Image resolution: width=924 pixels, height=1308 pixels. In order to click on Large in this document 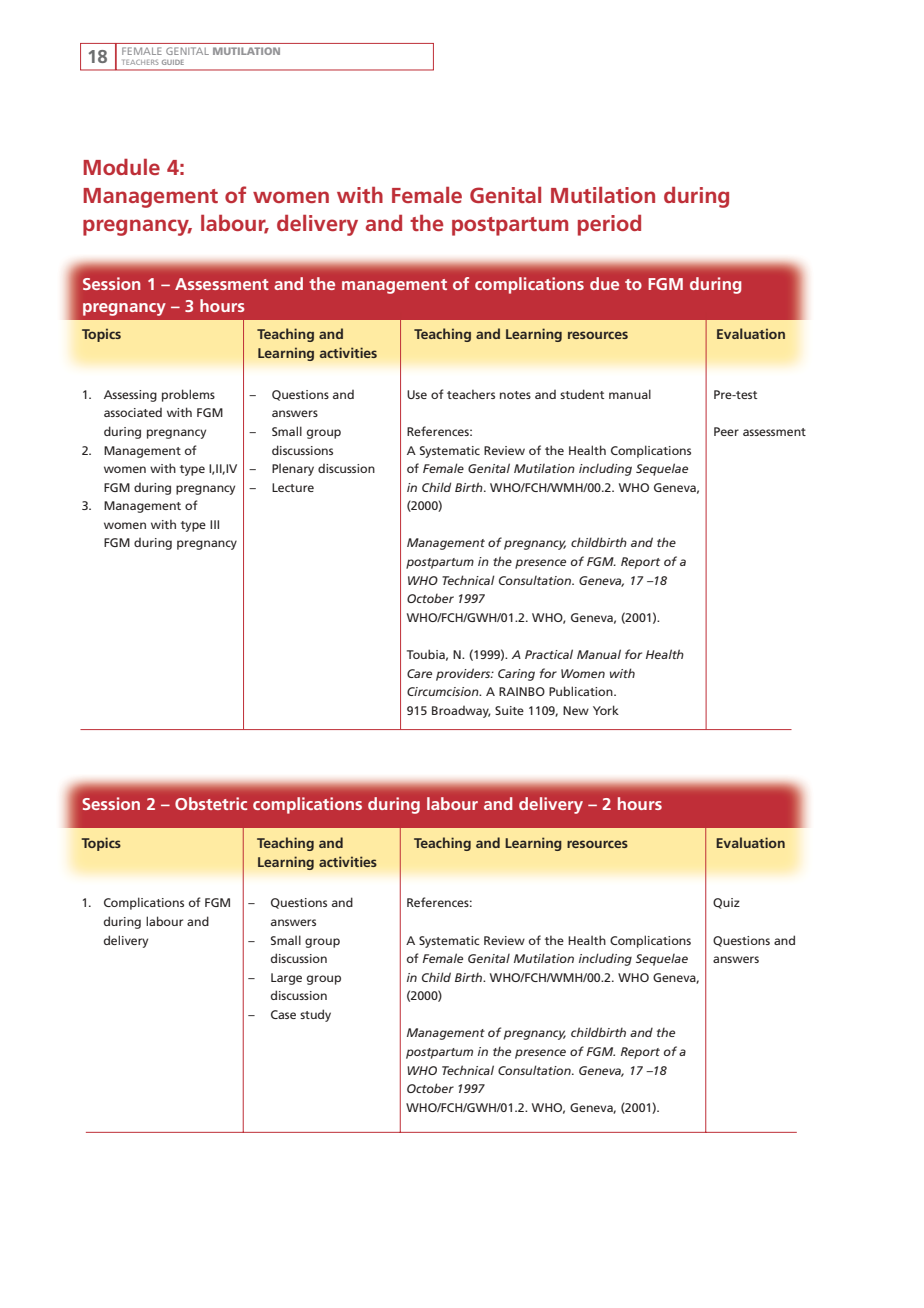, I will do `click(286, 979)`.
